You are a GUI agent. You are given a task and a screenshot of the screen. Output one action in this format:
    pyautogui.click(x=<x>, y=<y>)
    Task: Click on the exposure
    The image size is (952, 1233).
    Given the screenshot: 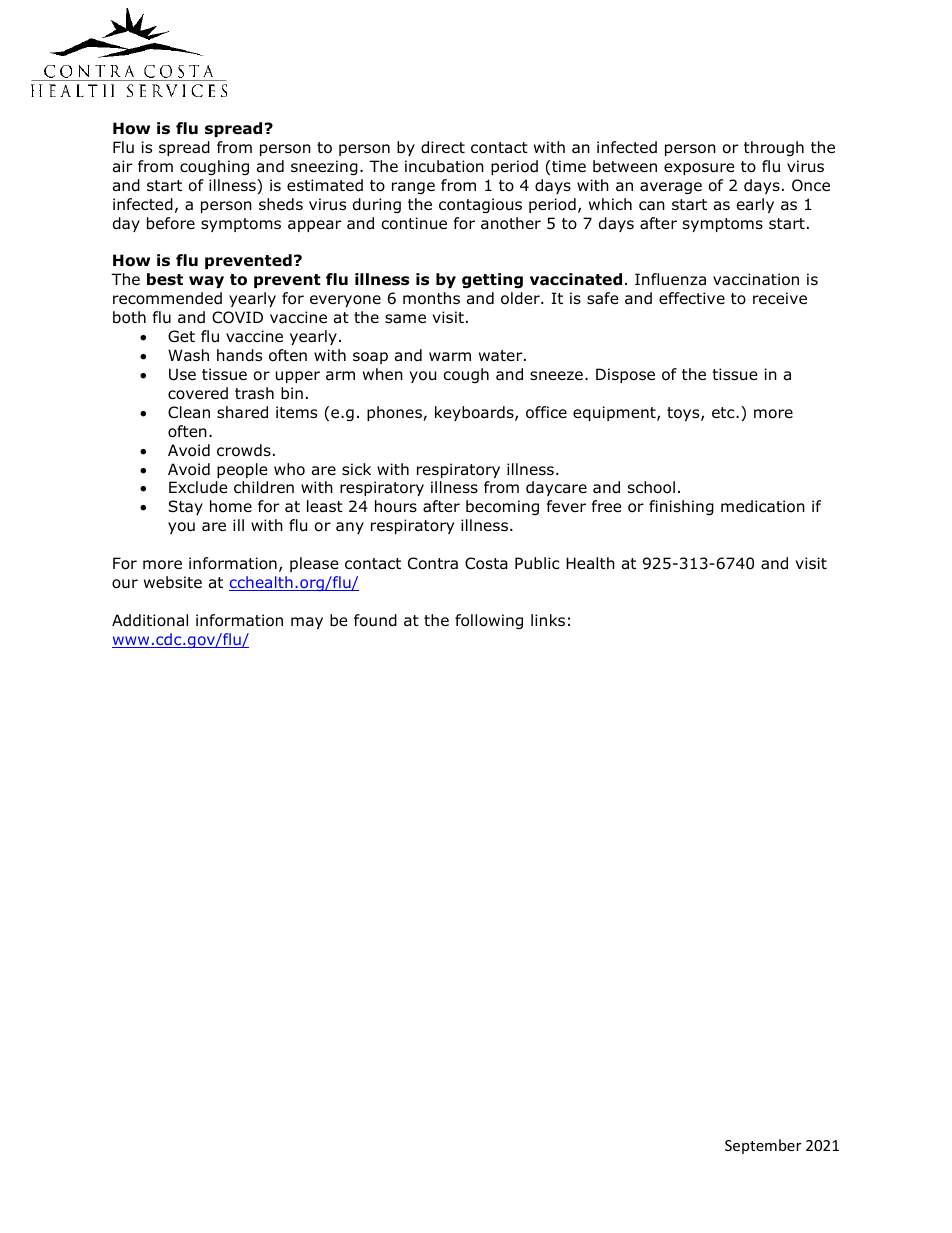 What is the action you would take?
    pyautogui.click(x=699, y=169)
